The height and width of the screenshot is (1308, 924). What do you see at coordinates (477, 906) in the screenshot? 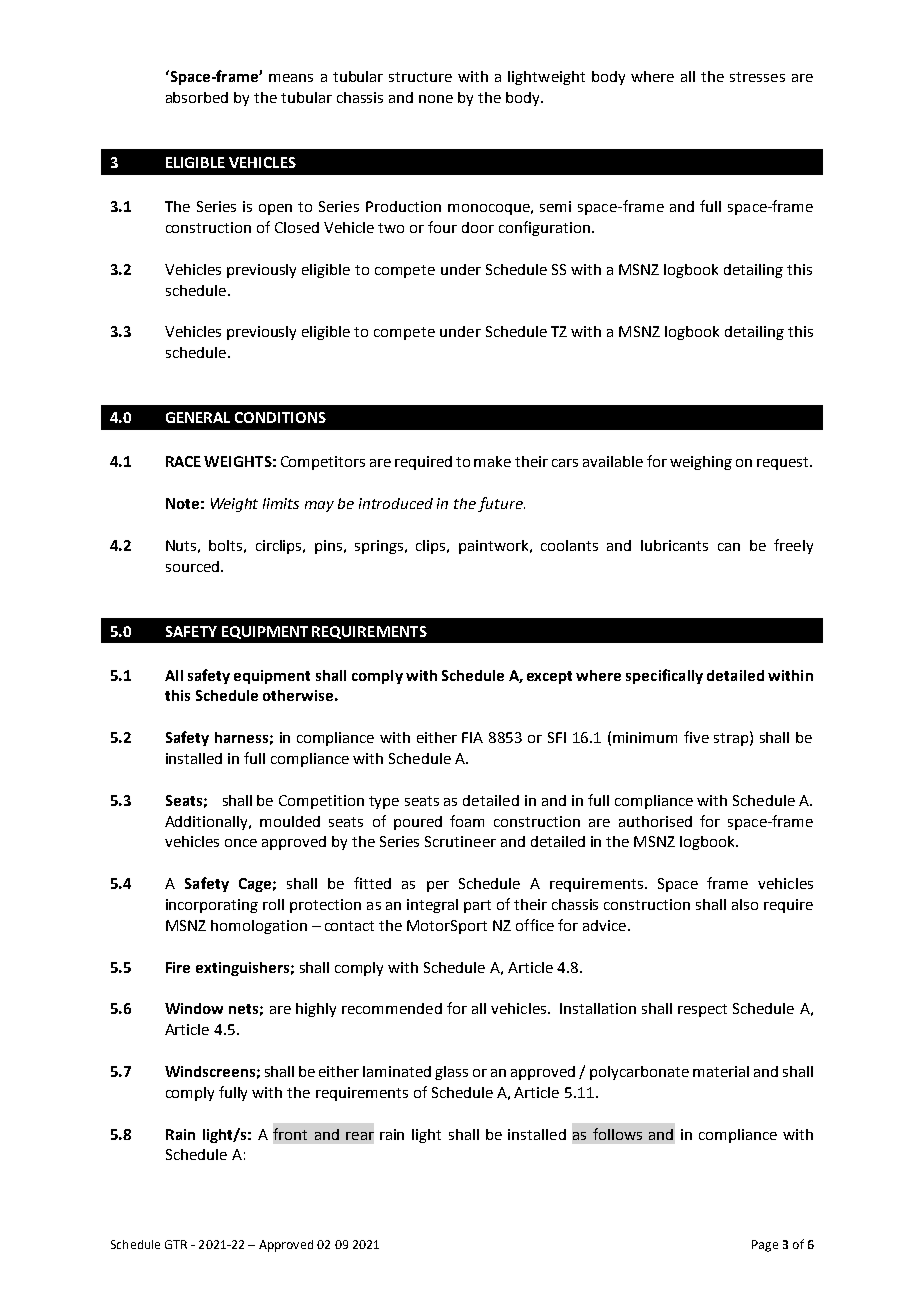
I see `part` at bounding box center [477, 906].
